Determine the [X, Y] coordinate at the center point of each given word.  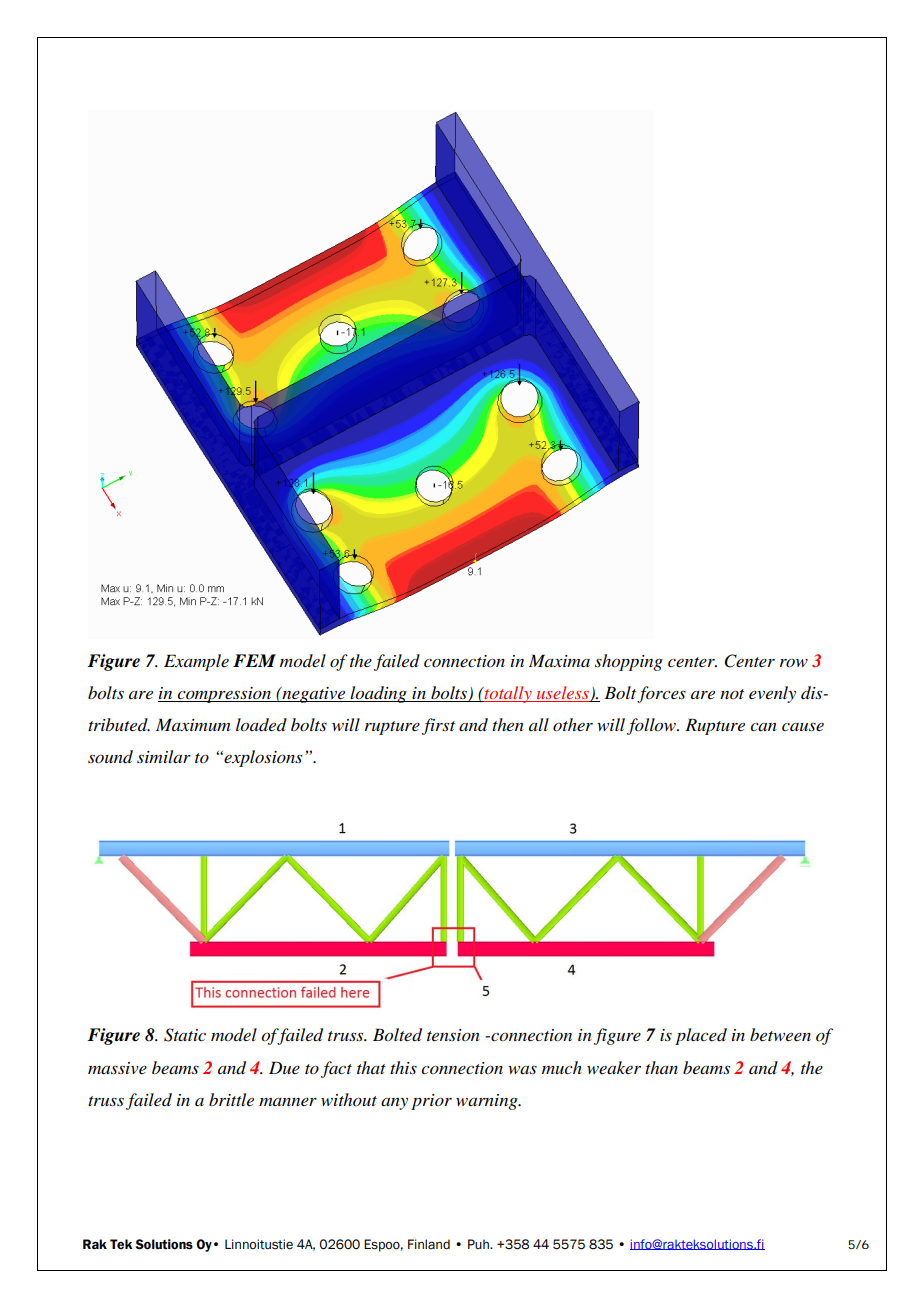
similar [164, 756]
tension [453, 1035]
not [732, 694]
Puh [479, 1244]
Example [196, 662]
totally [508, 694]
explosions [262, 758]
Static [185, 1035]
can [763, 727]
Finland [429, 1244]
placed [701, 1036]
